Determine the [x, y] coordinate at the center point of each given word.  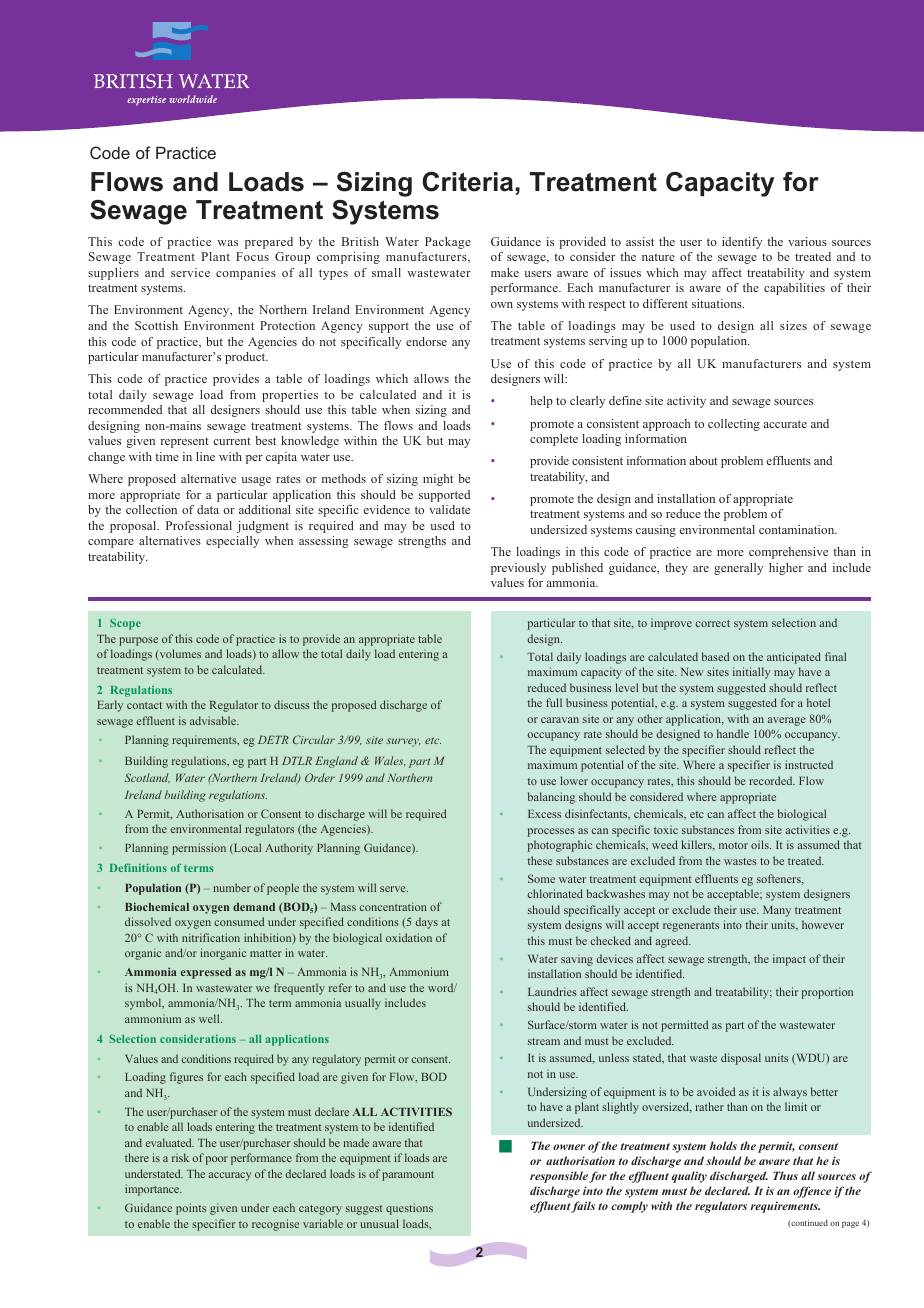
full [554, 702]
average [786, 721]
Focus [252, 256]
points [191, 1209]
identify [742, 243]
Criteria [467, 182]
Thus [785, 1175]
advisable [214, 720]
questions [409, 1209]
